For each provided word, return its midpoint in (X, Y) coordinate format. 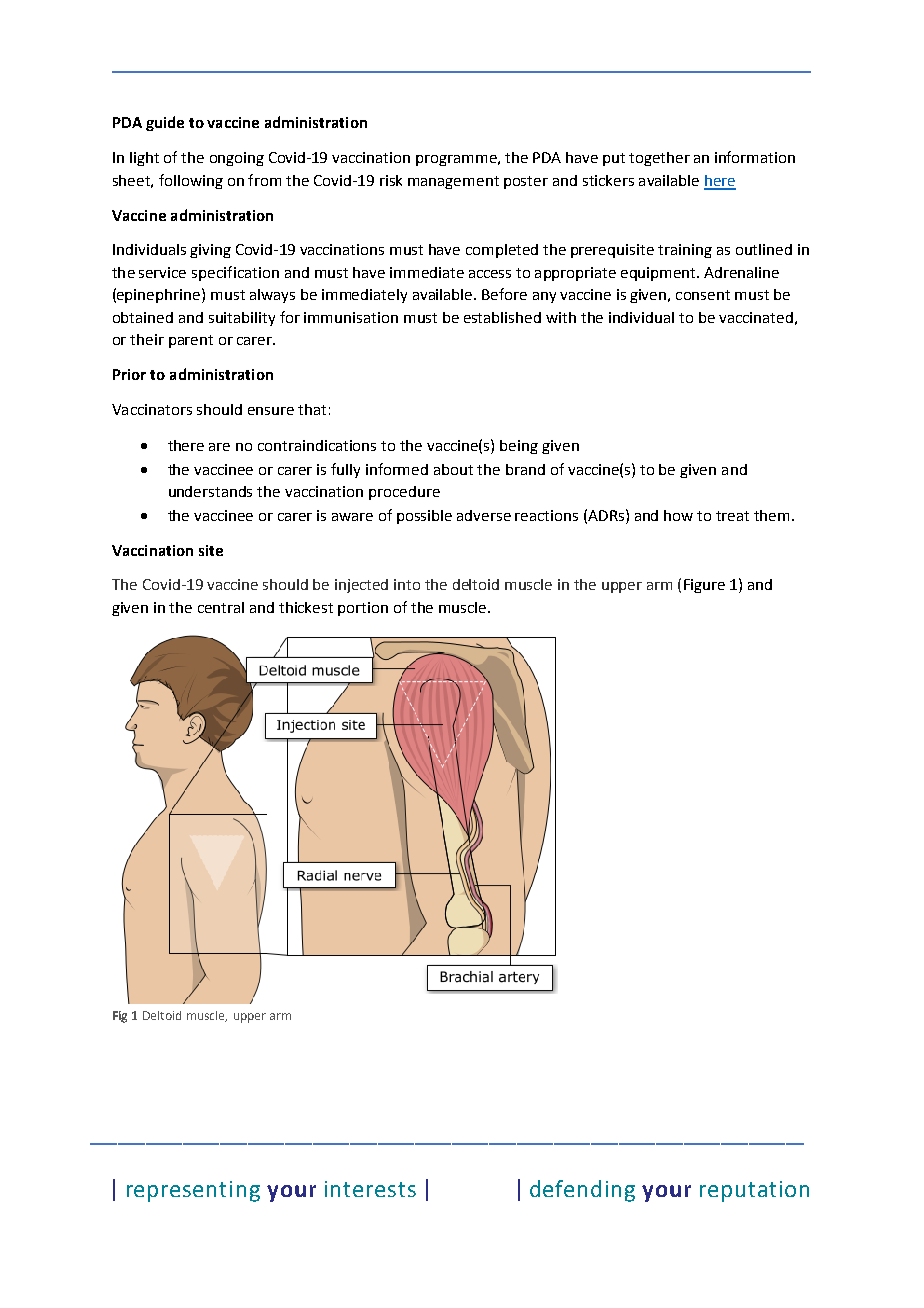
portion (363, 609)
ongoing (237, 159)
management (453, 182)
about (453, 469)
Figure (704, 586)
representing (193, 1191)
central (221, 607)
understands (210, 491)
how (678, 515)
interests (370, 1189)
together (659, 159)
